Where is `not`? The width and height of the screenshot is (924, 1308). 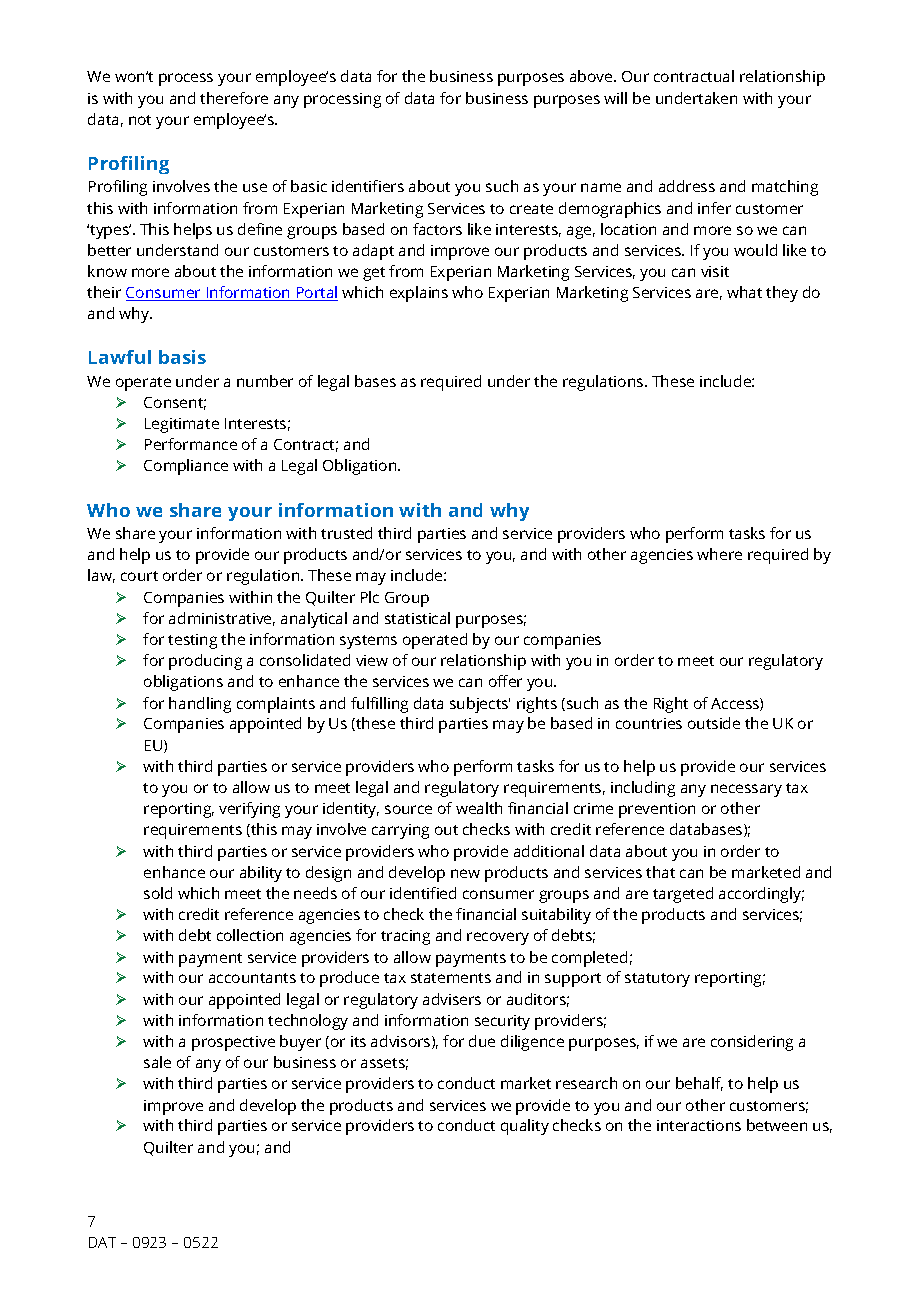 not is located at coordinates (140, 120).
